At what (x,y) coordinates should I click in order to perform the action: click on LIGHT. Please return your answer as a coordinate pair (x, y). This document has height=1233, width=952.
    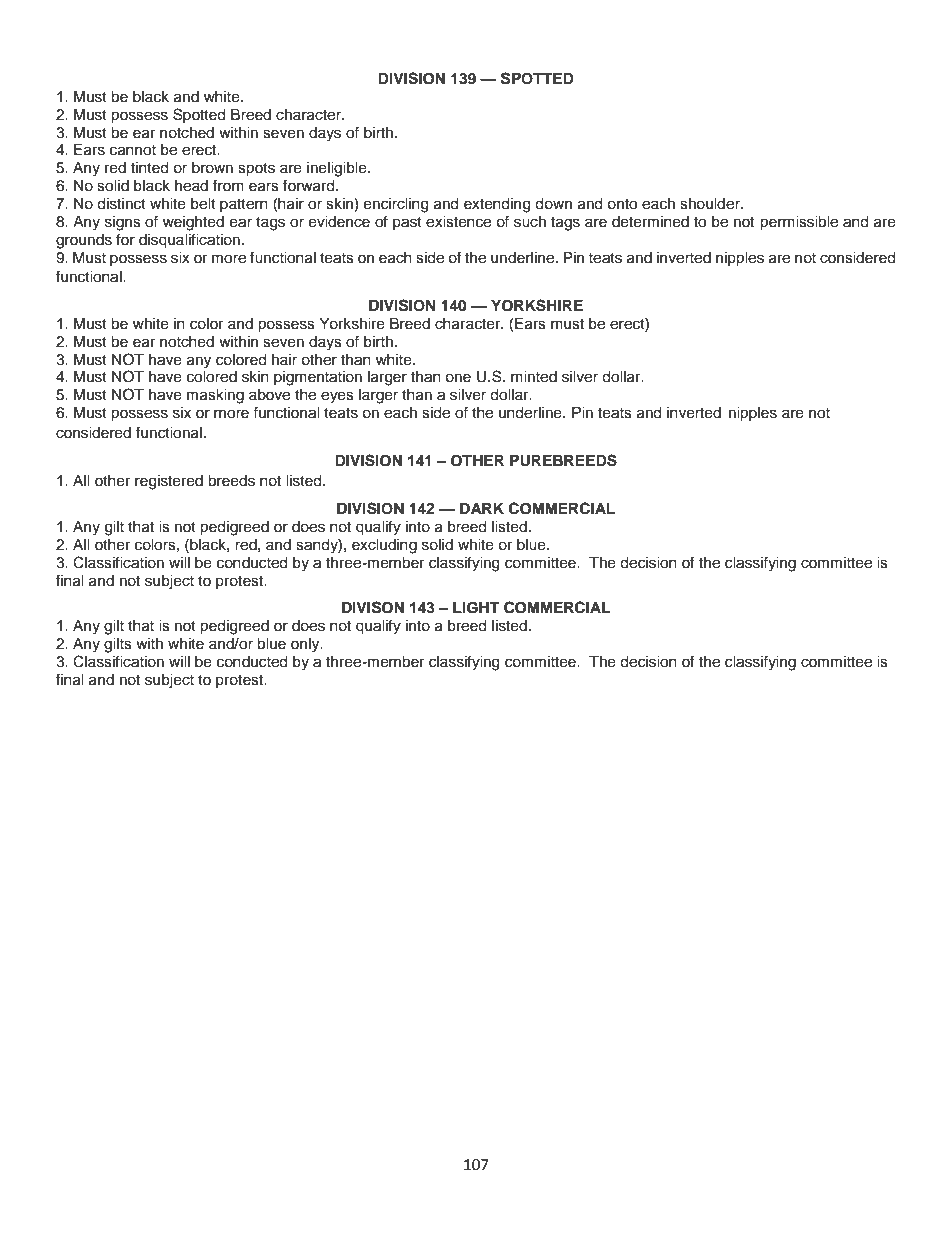
    Looking at the image, I should click on (476, 608).
